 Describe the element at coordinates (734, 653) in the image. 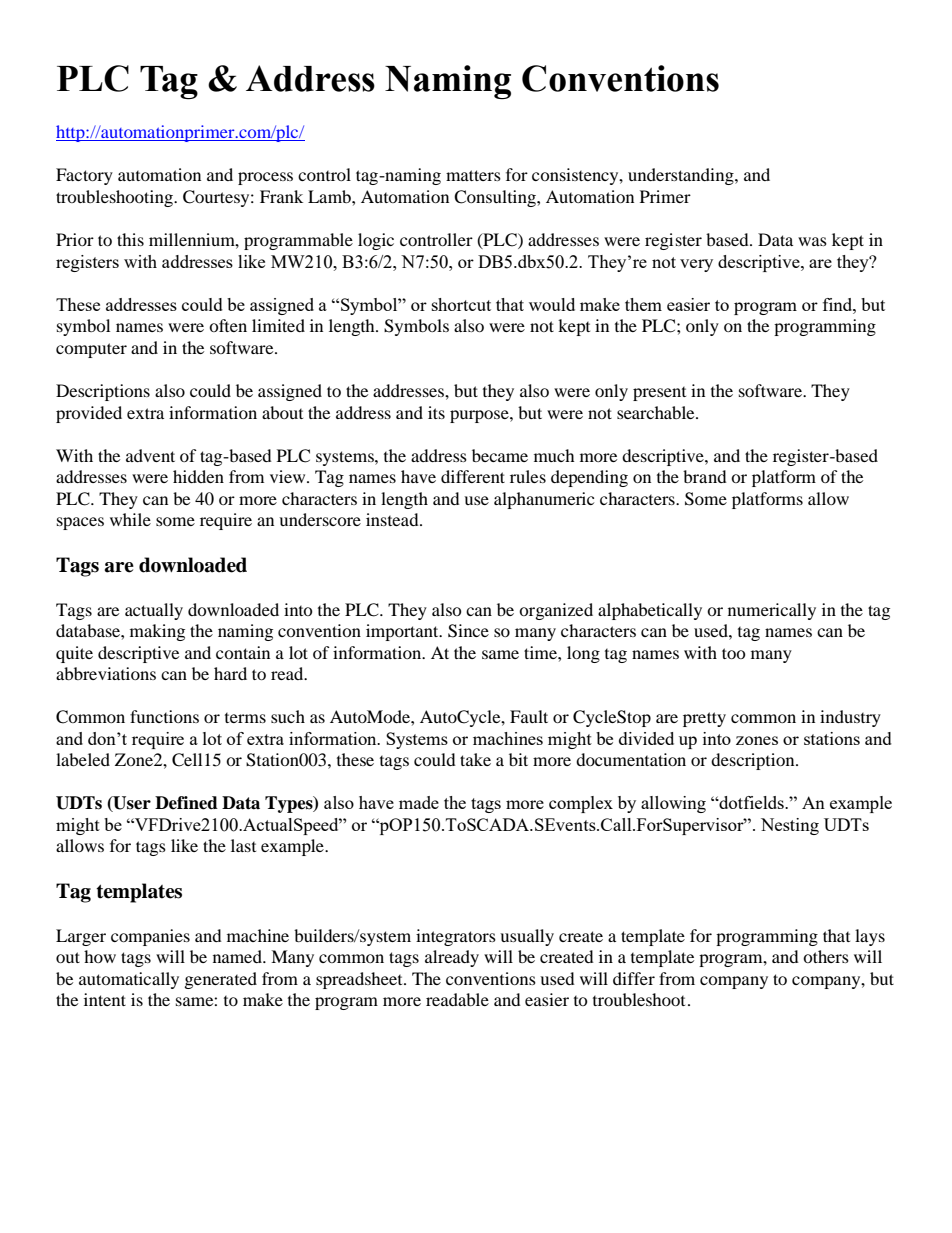

I see `too` at that location.
